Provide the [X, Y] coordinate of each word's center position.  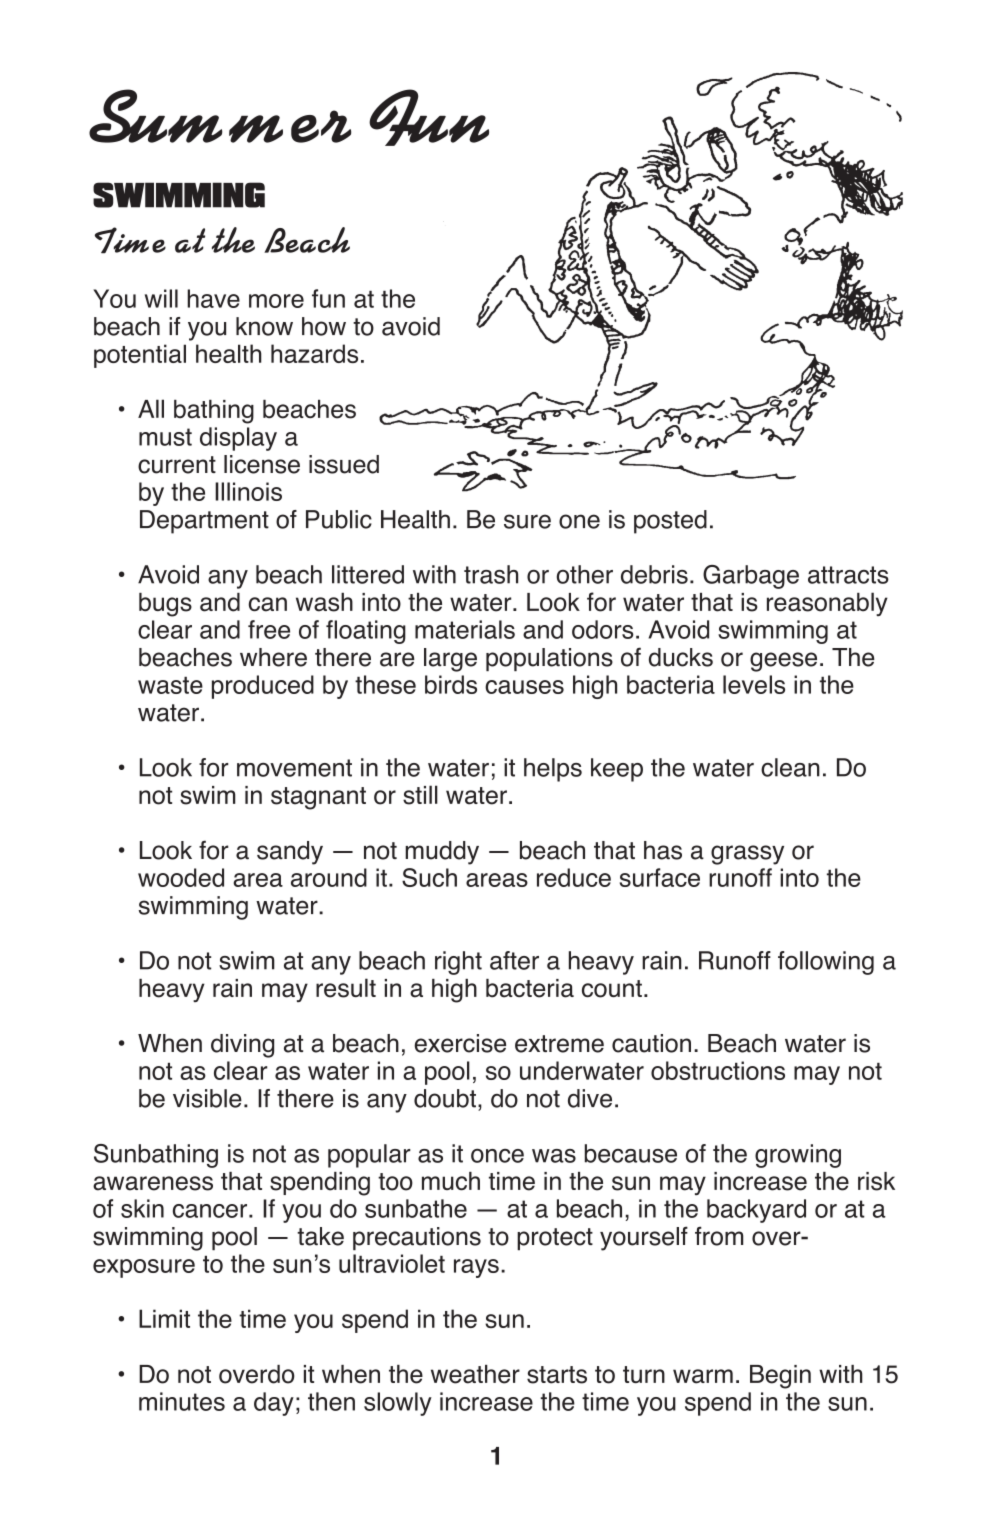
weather [475, 1374]
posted [670, 522]
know [264, 326]
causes [524, 687]
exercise [460, 1043]
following [826, 963]
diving [242, 1046]
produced [263, 687]
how [324, 326]
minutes [182, 1401]
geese [783, 662]
